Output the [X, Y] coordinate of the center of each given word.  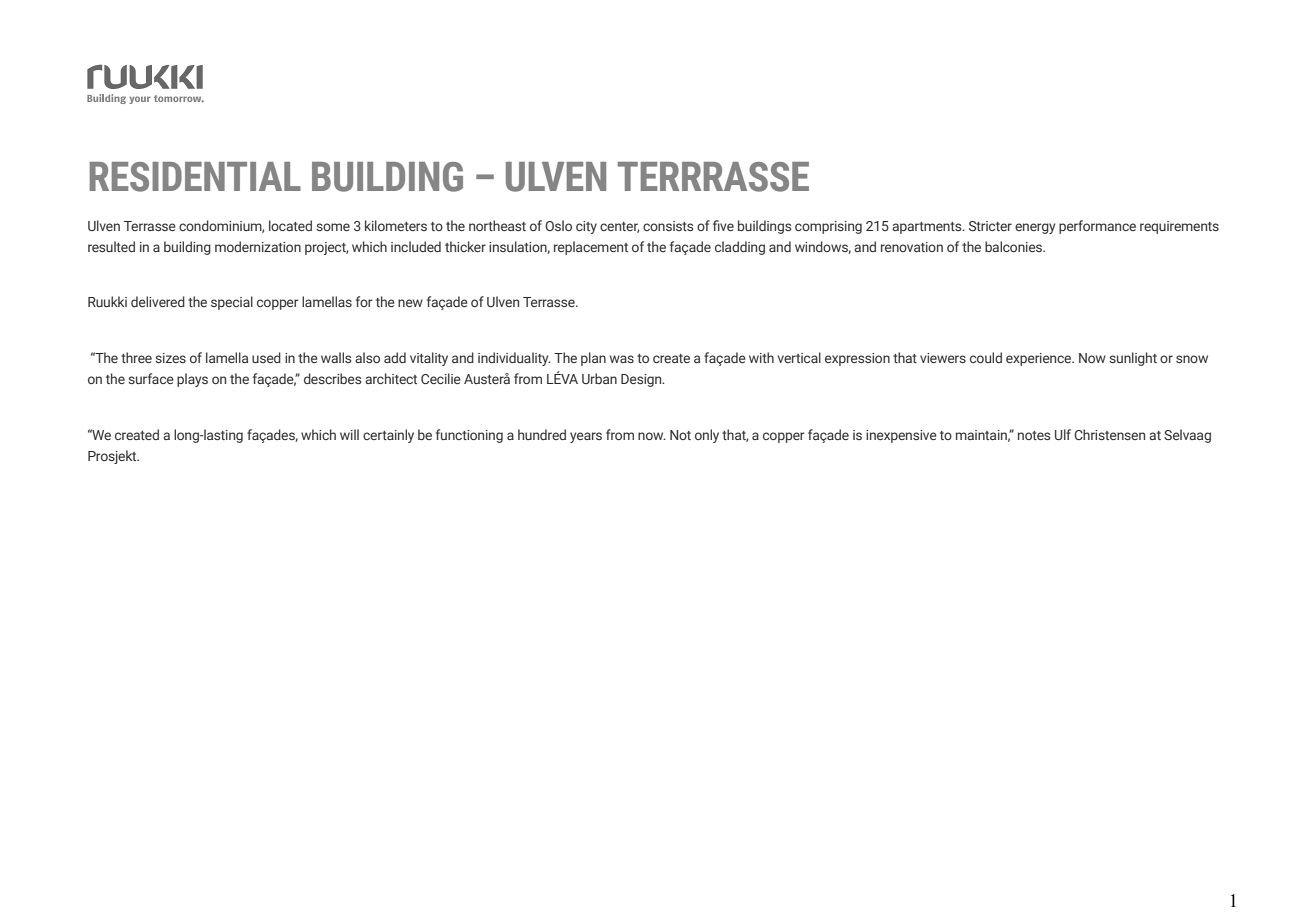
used [266, 357]
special [232, 303]
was [622, 359]
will [349, 434]
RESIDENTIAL [195, 177]
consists [668, 226]
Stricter [990, 226]
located [290, 225]
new [410, 303]
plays [192, 380]
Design [642, 380]
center [619, 227]
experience [1040, 359]
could [986, 357]
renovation [912, 247]
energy [1035, 228]
